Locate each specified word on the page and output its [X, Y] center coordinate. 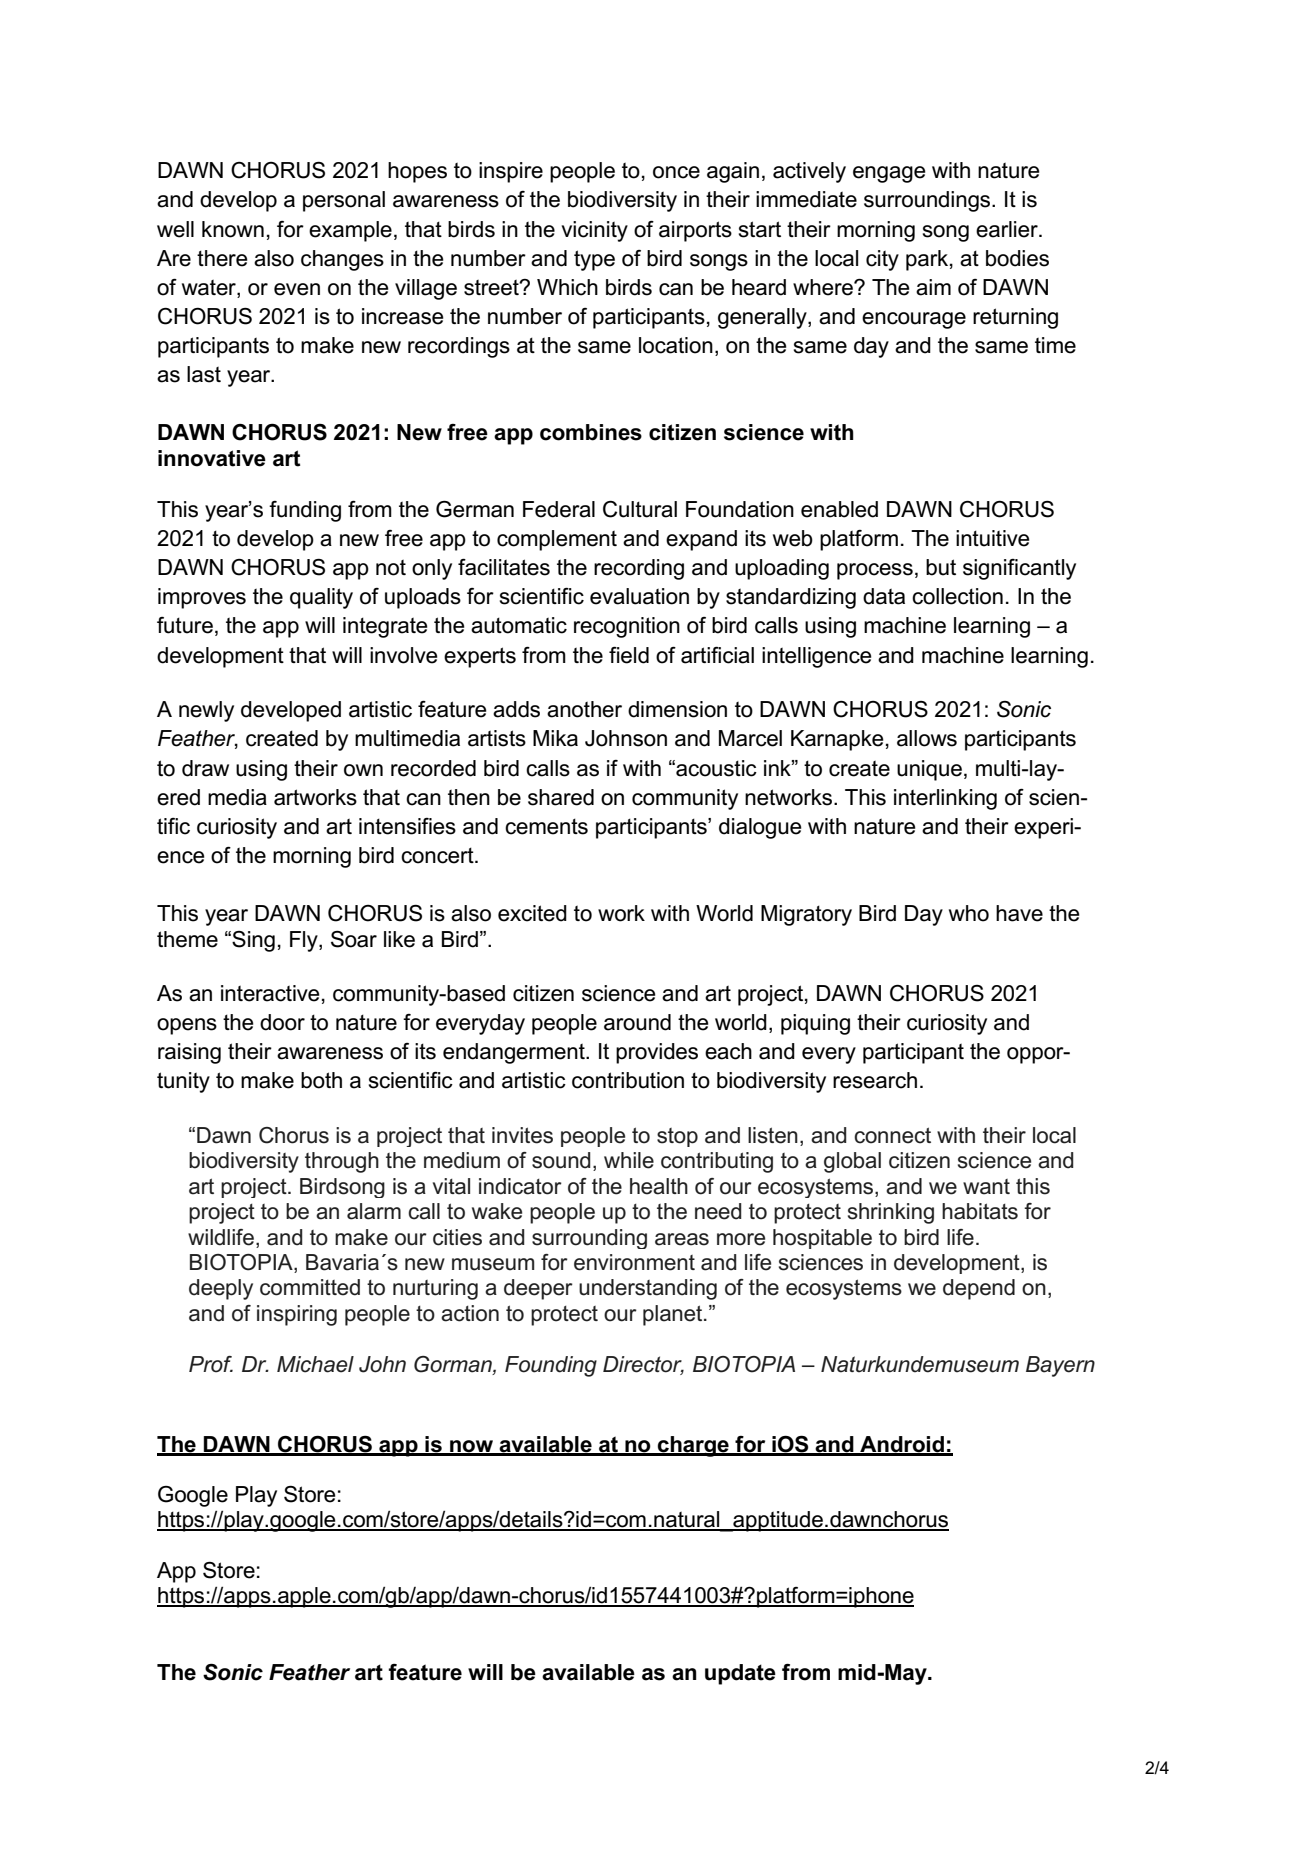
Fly [305, 941]
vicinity [595, 231]
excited [532, 913]
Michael [315, 1364]
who [969, 913]
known [233, 229]
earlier [1008, 229]
